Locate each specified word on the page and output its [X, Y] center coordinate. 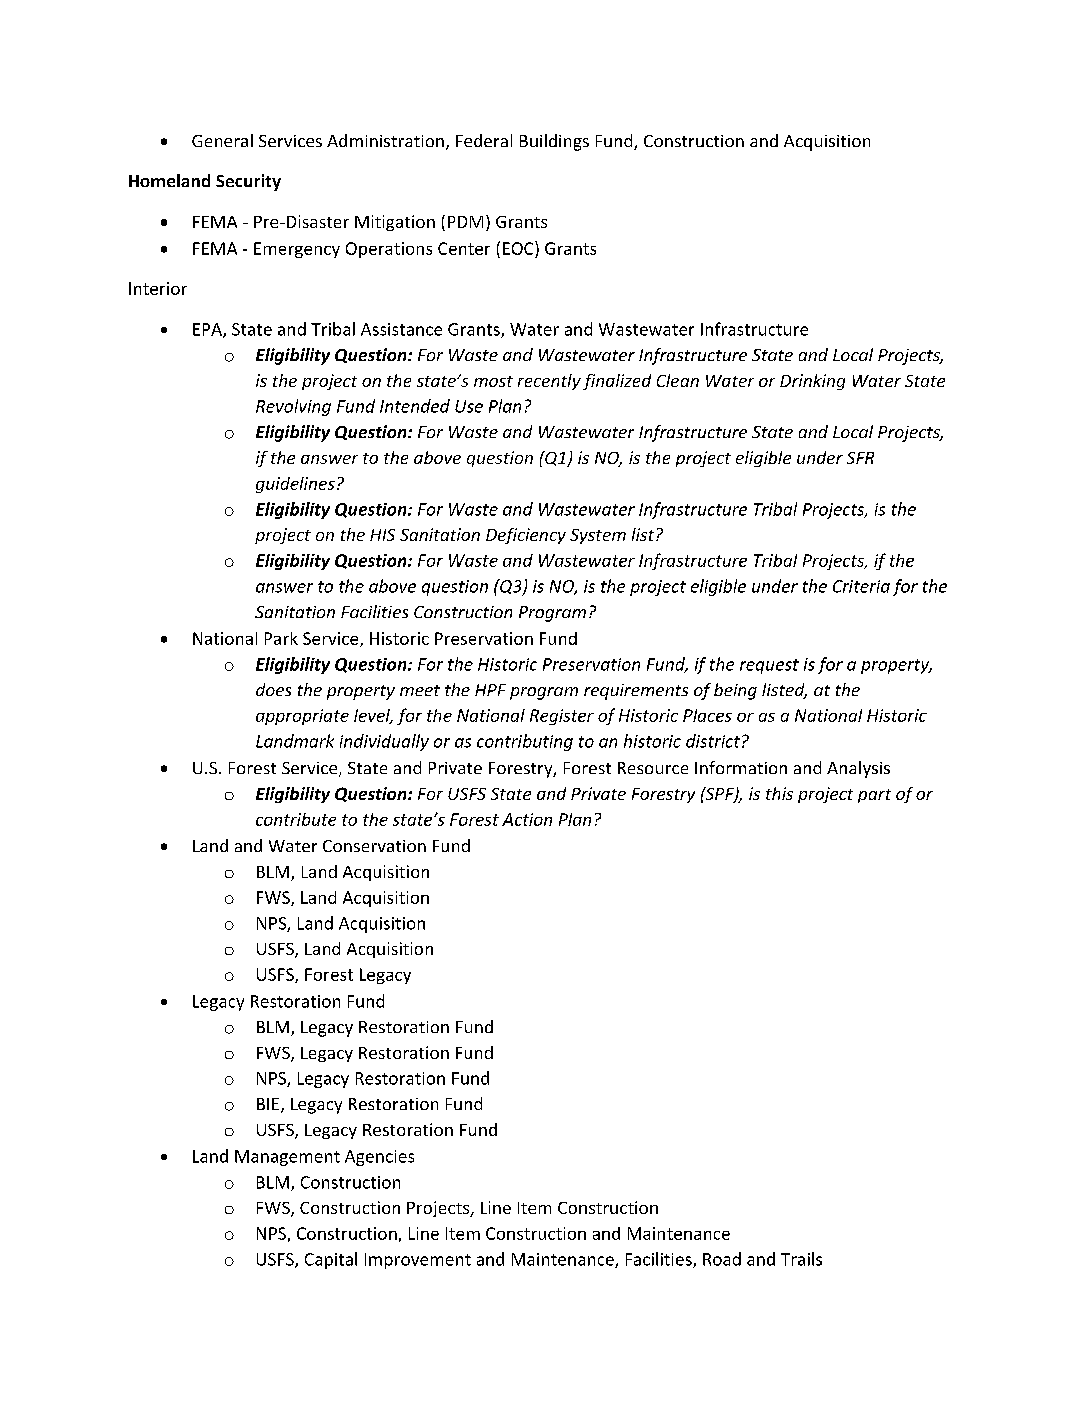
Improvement [418, 1261]
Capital [331, 1260]
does [273, 689]
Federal [484, 140]
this [779, 793]
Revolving [293, 407]
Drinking [812, 382]
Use [469, 406]
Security [248, 182]
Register [562, 717]
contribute [296, 819]
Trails [801, 1259]
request [769, 666]
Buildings [554, 142]
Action [527, 819]
